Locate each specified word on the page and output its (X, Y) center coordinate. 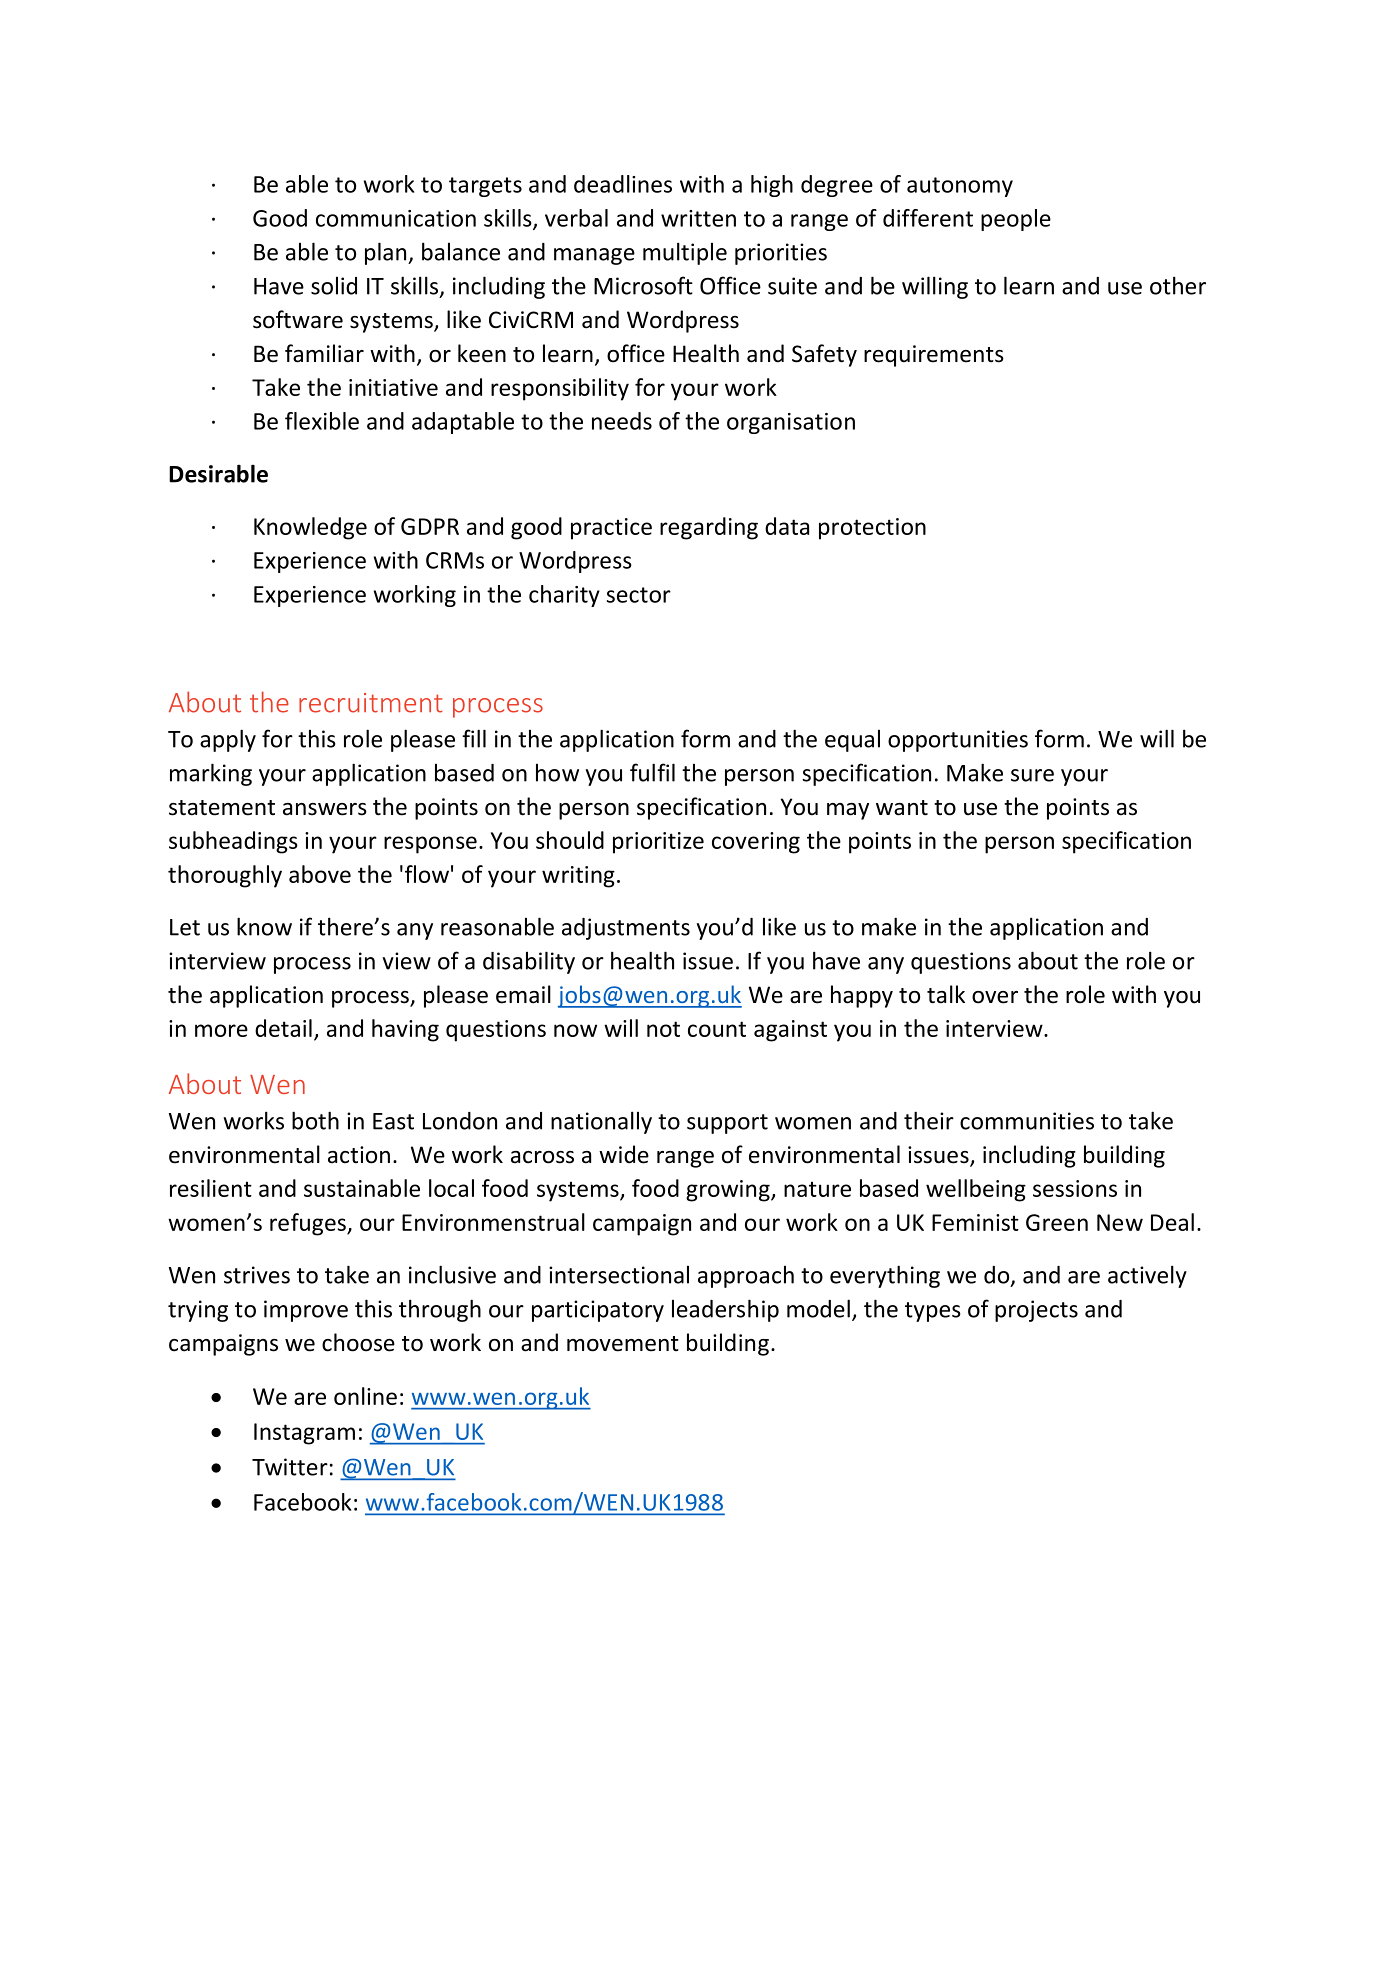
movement (623, 1344)
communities (1027, 1121)
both (315, 1120)
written (698, 218)
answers (325, 809)
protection (872, 529)
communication (396, 218)
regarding (709, 528)
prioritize (658, 843)
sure (1032, 775)
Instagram (304, 1434)
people (1016, 220)
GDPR (430, 526)
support (727, 1124)
